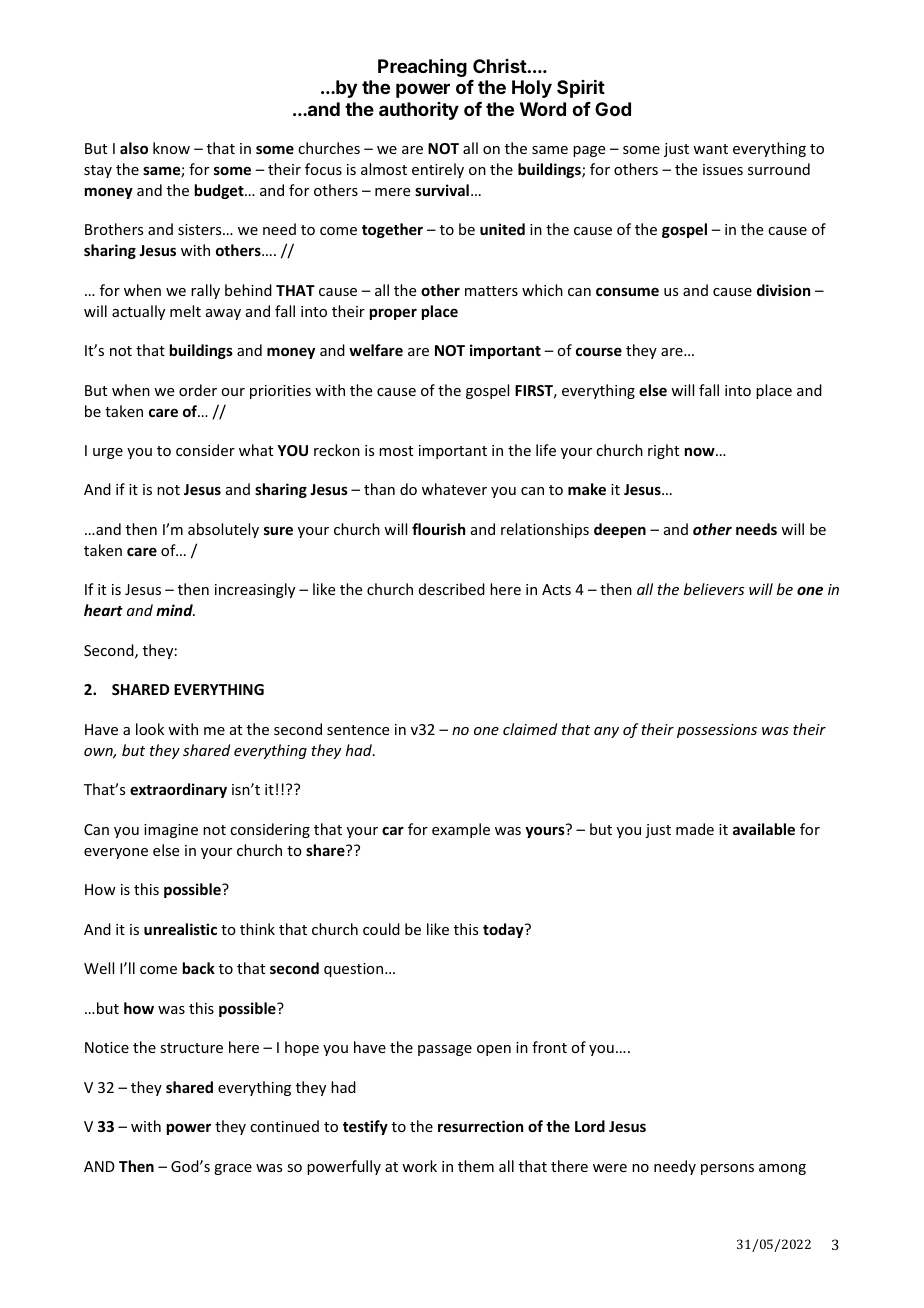  Describe the element at coordinates (452, 589) in the page. I see `described` at that location.
